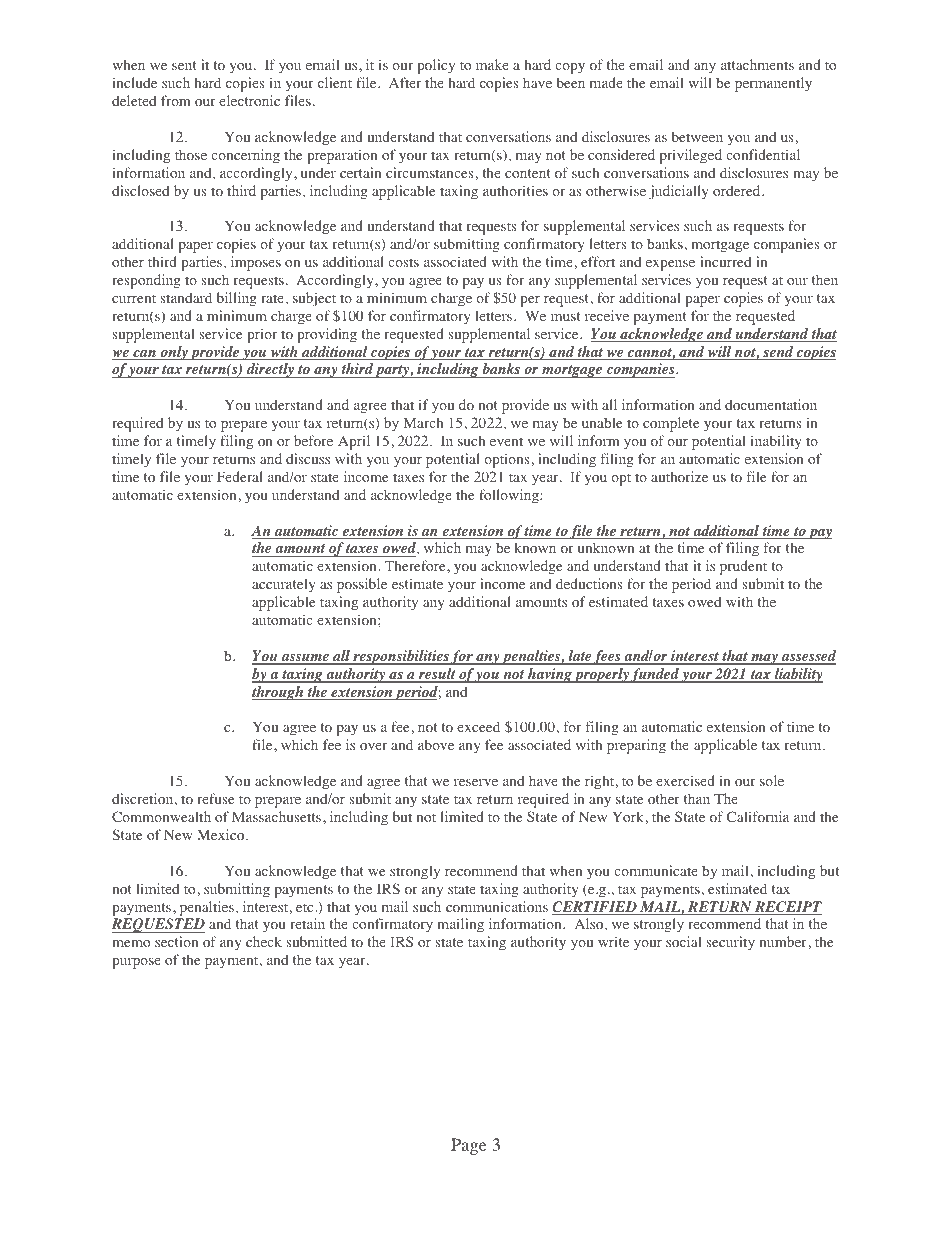 The height and width of the image is (1233, 952). Describe the element at coordinates (773, 84) in the image. I see `permanently` at that location.
